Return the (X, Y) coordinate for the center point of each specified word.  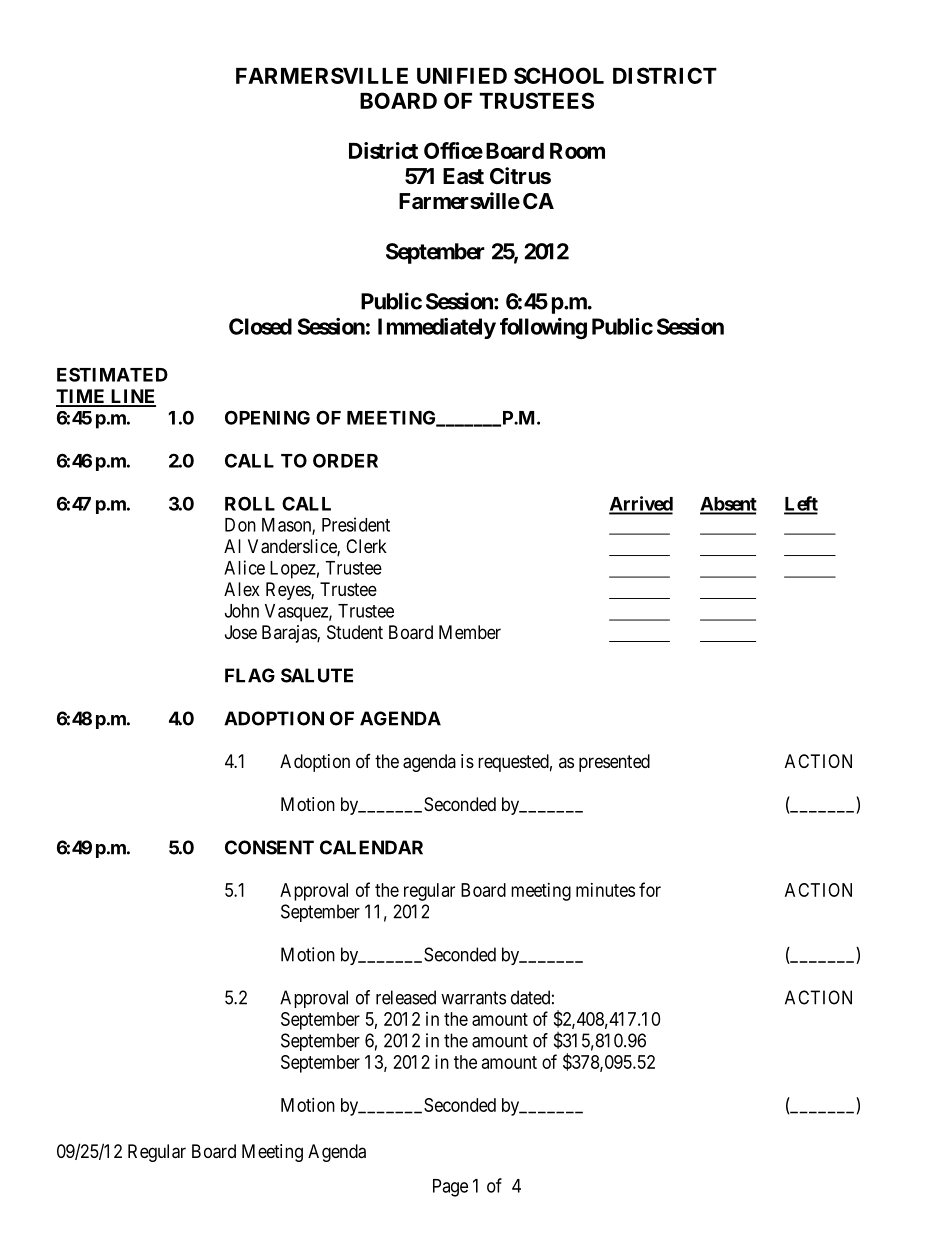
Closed (260, 326)
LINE (132, 397)
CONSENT (269, 847)
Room (577, 151)
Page (450, 1188)
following (543, 328)
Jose (241, 632)
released (406, 997)
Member (470, 632)
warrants (473, 998)
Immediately (437, 328)
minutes (605, 890)
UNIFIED (462, 76)
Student (355, 632)
